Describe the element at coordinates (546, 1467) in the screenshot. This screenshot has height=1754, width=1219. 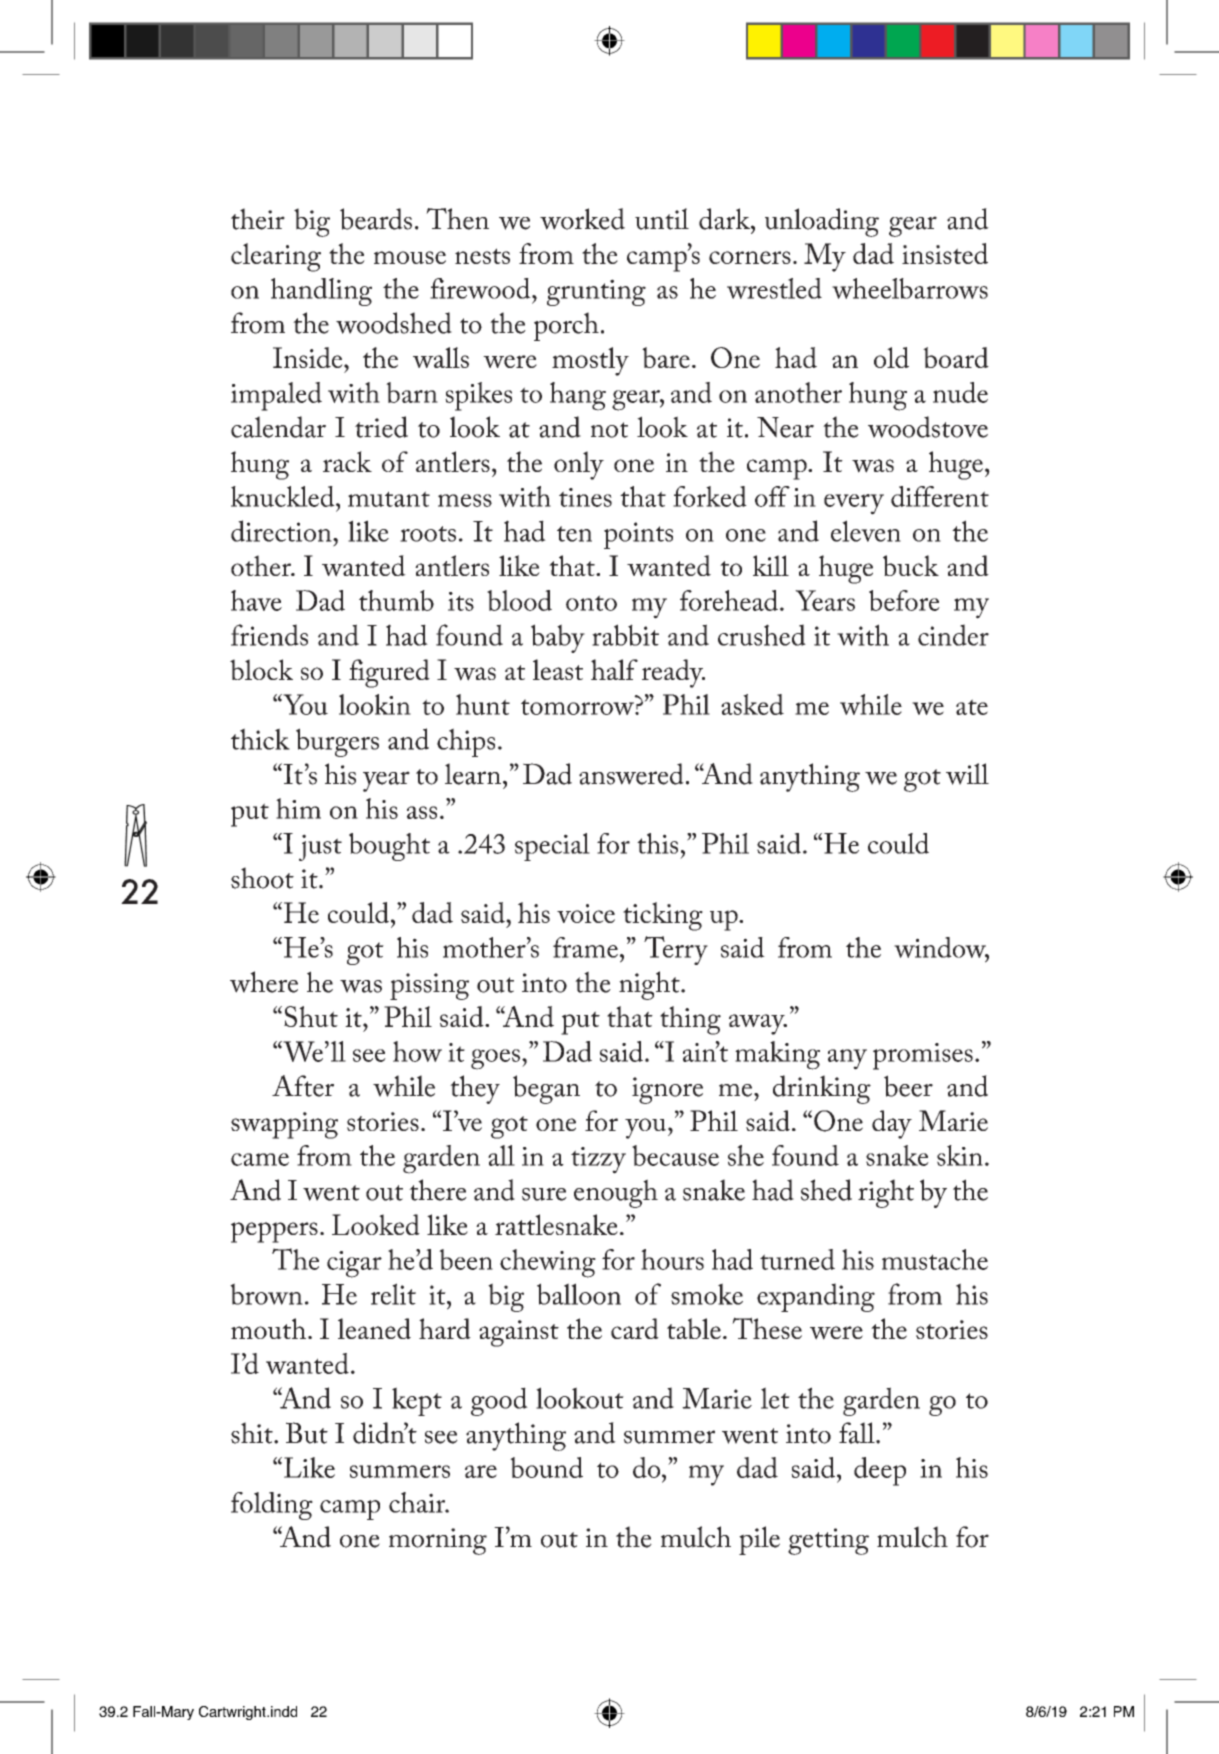
I see `bound` at that location.
